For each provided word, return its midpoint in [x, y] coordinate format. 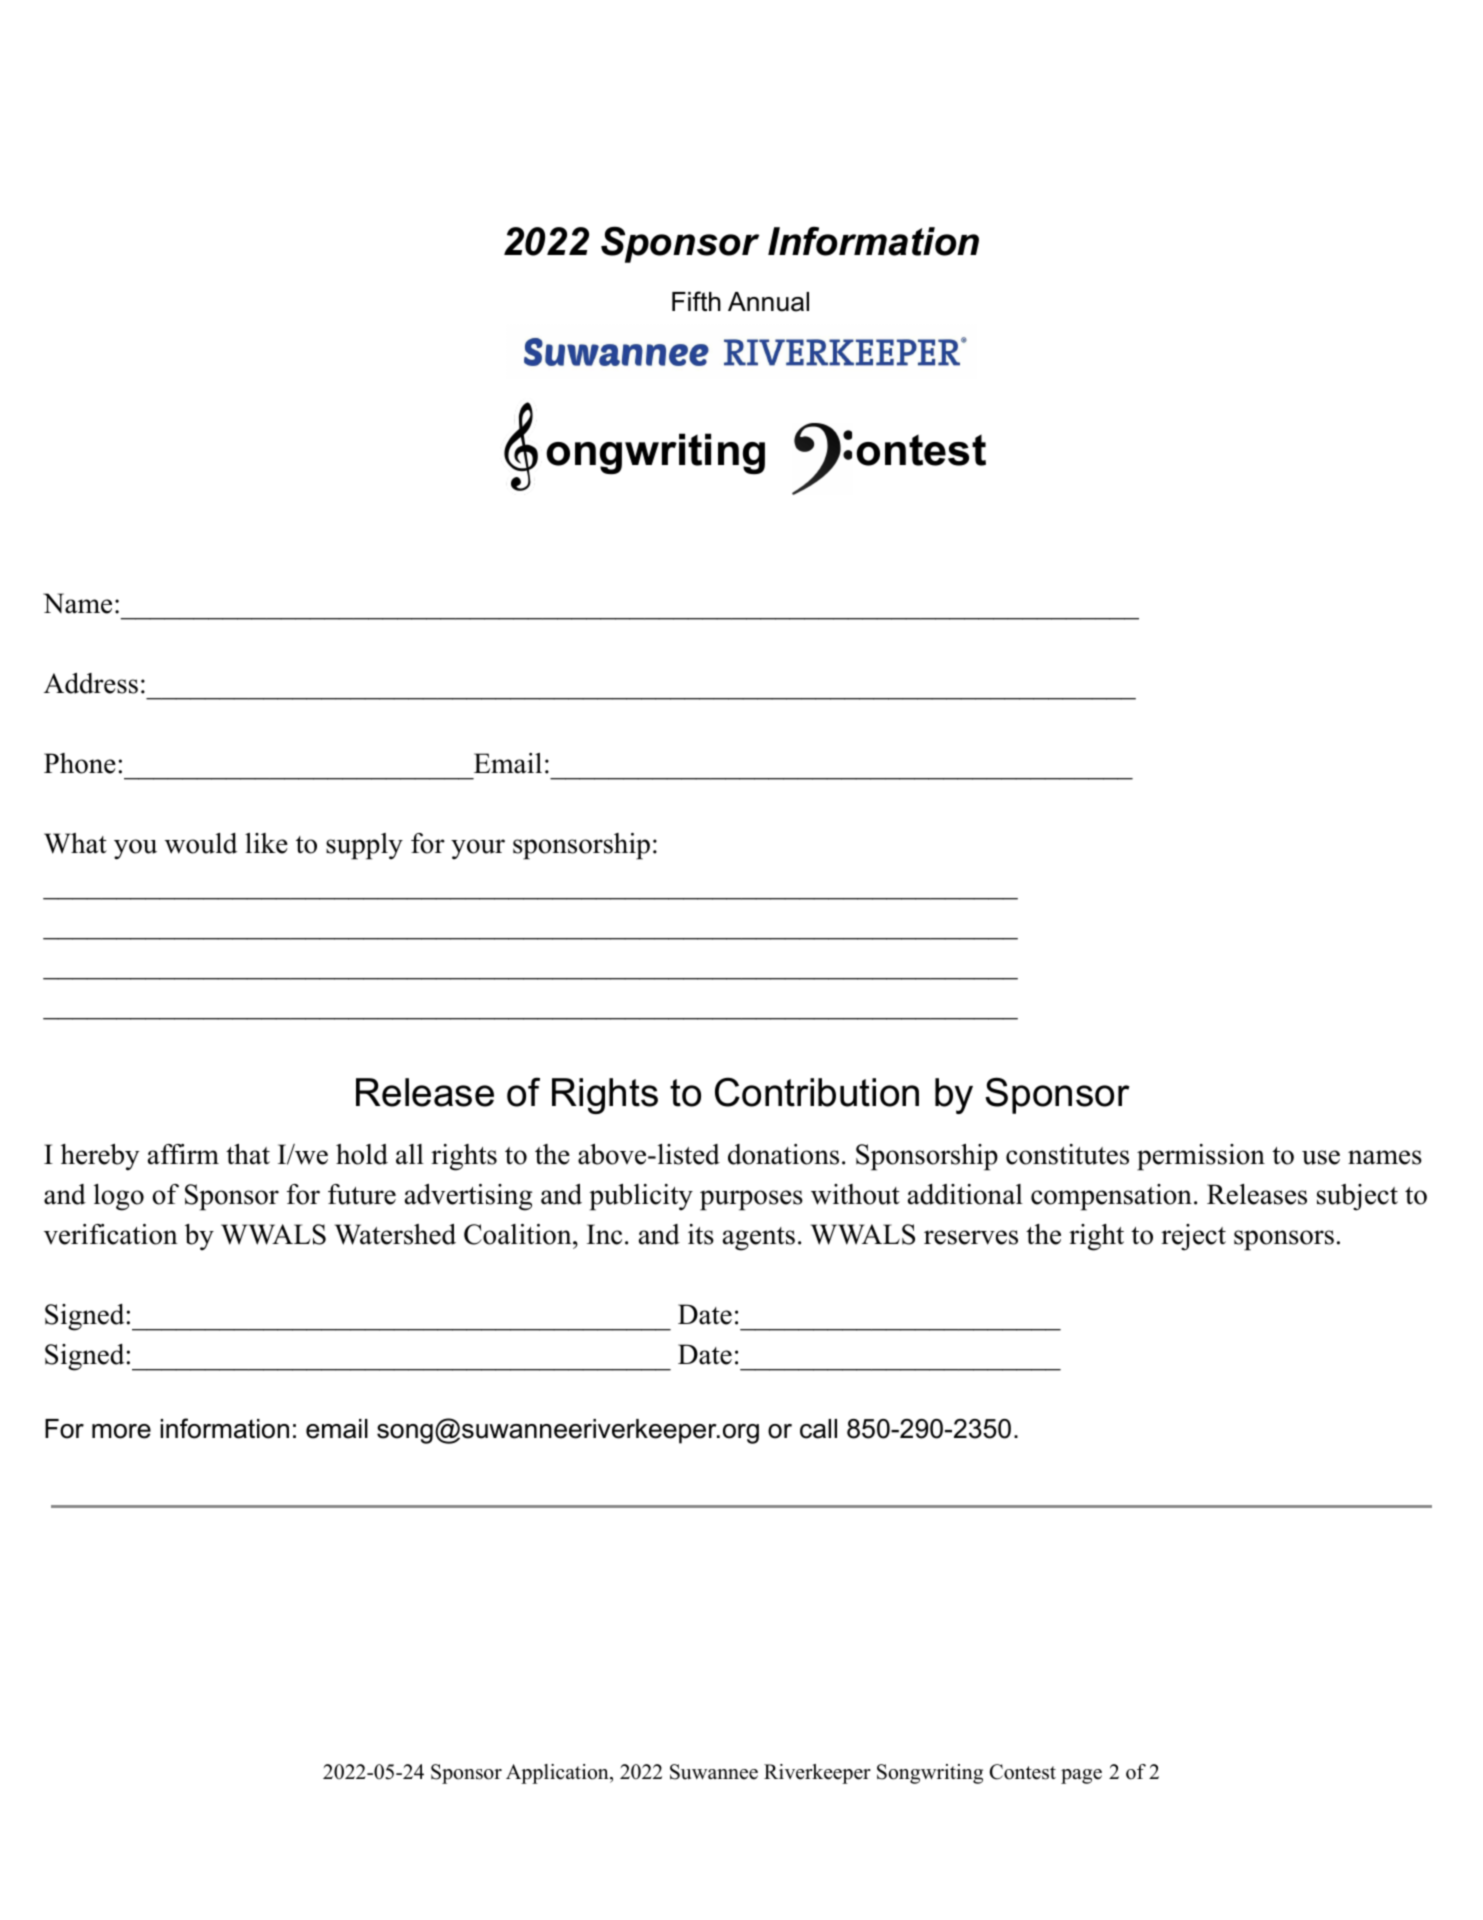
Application [558, 1774]
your [478, 849]
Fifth [696, 301]
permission [1201, 1157]
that [248, 1154]
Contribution [817, 1092]
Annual [768, 302]
